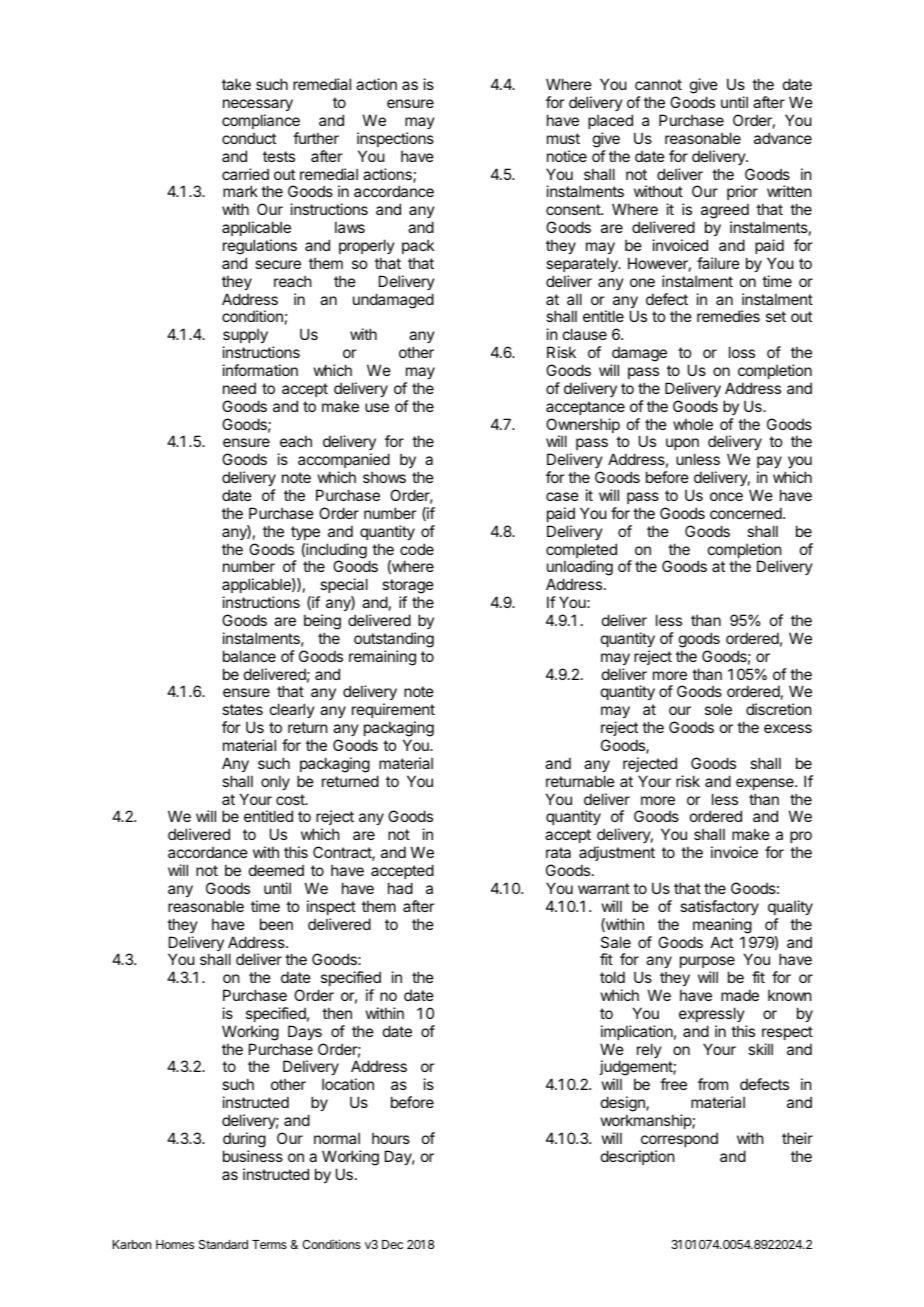  What do you see at coordinates (563, 138) in the screenshot?
I see `must` at bounding box center [563, 138].
